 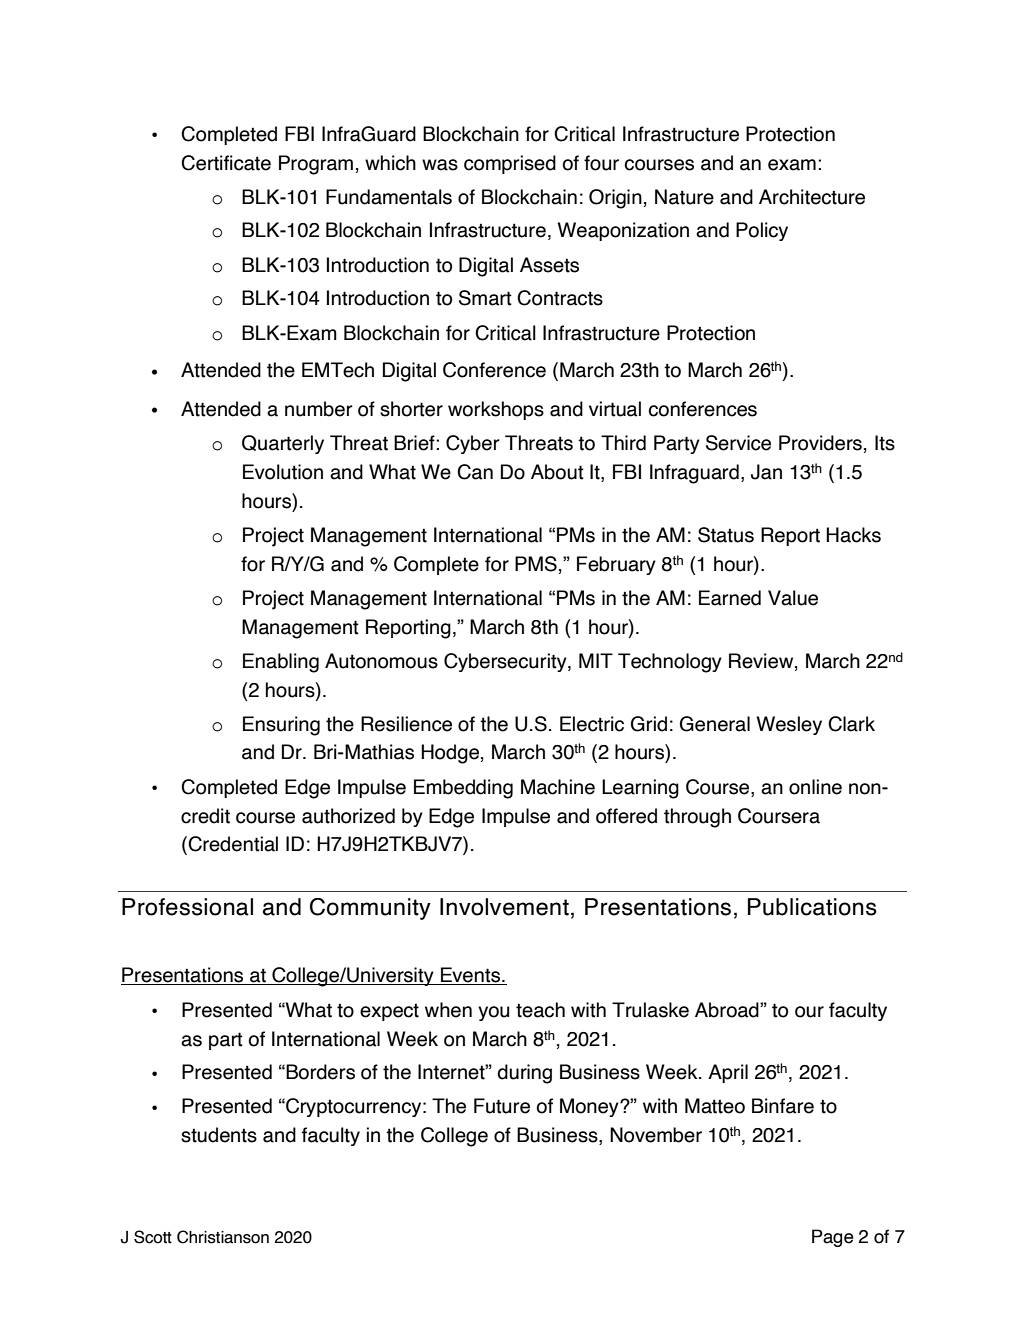 What do you see at coordinates (793, 598) in the screenshot?
I see `Value` at bounding box center [793, 598].
